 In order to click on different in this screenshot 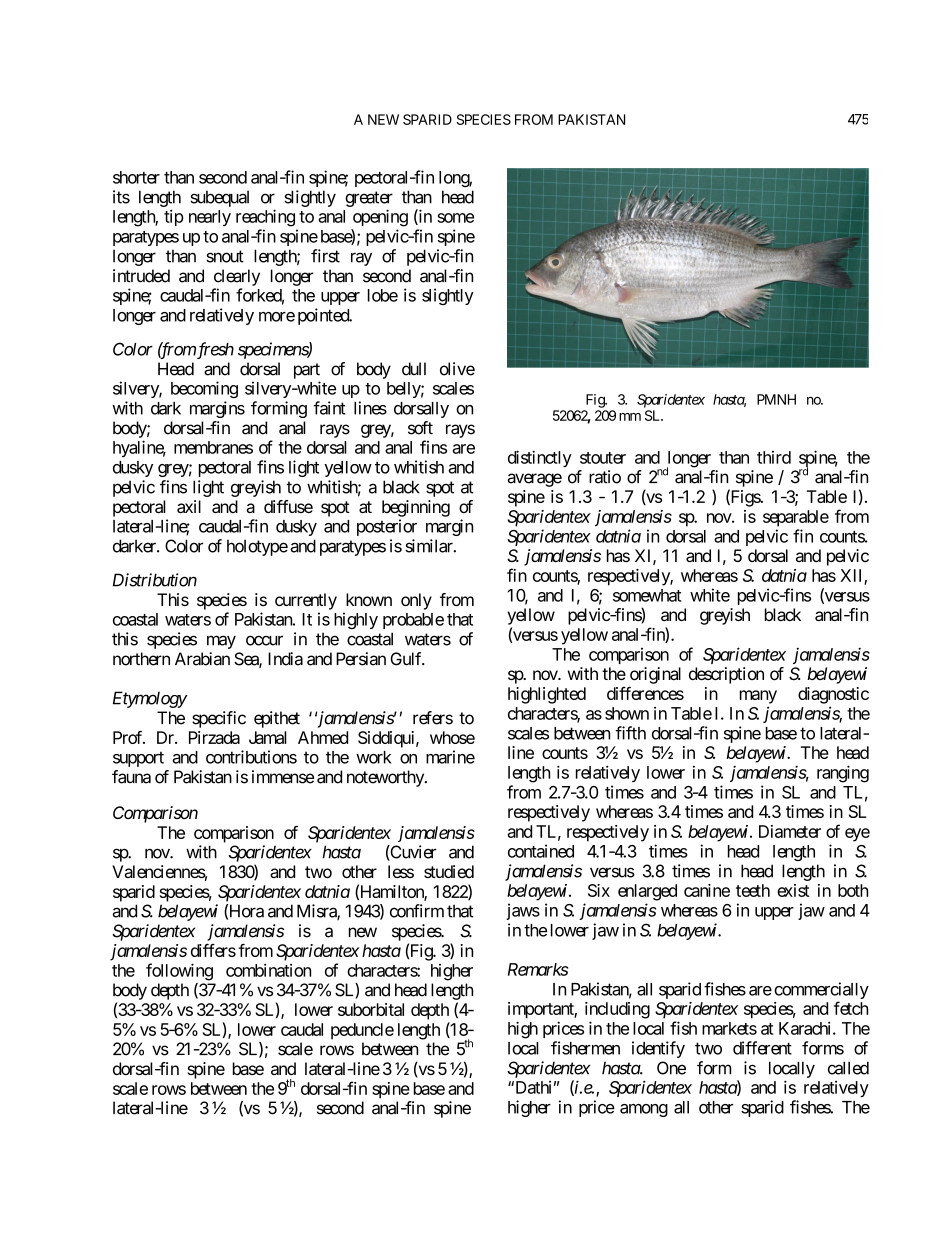, I will do `click(762, 1048)`.
